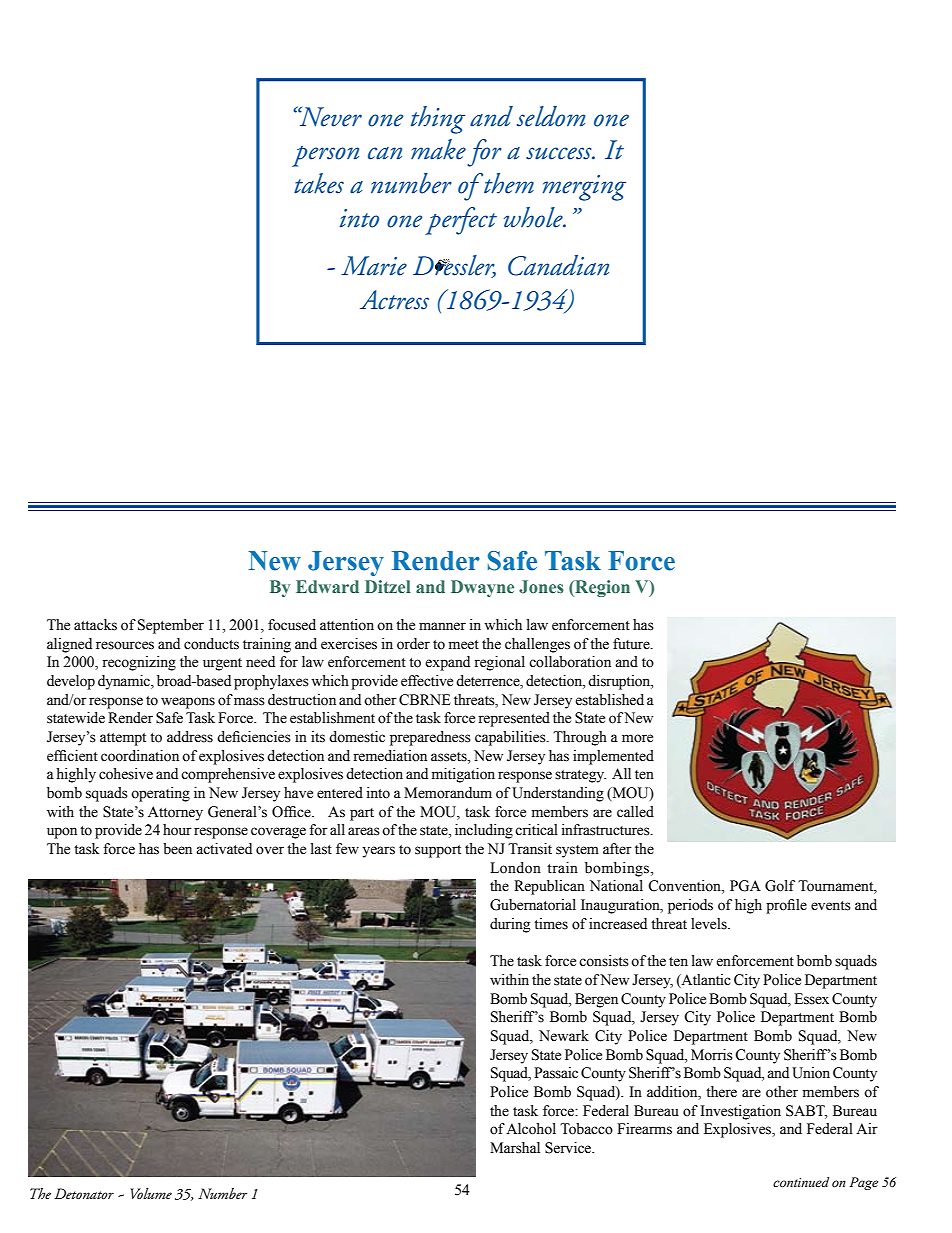  Describe the element at coordinates (584, 188) in the page. I see `merging` at that location.
